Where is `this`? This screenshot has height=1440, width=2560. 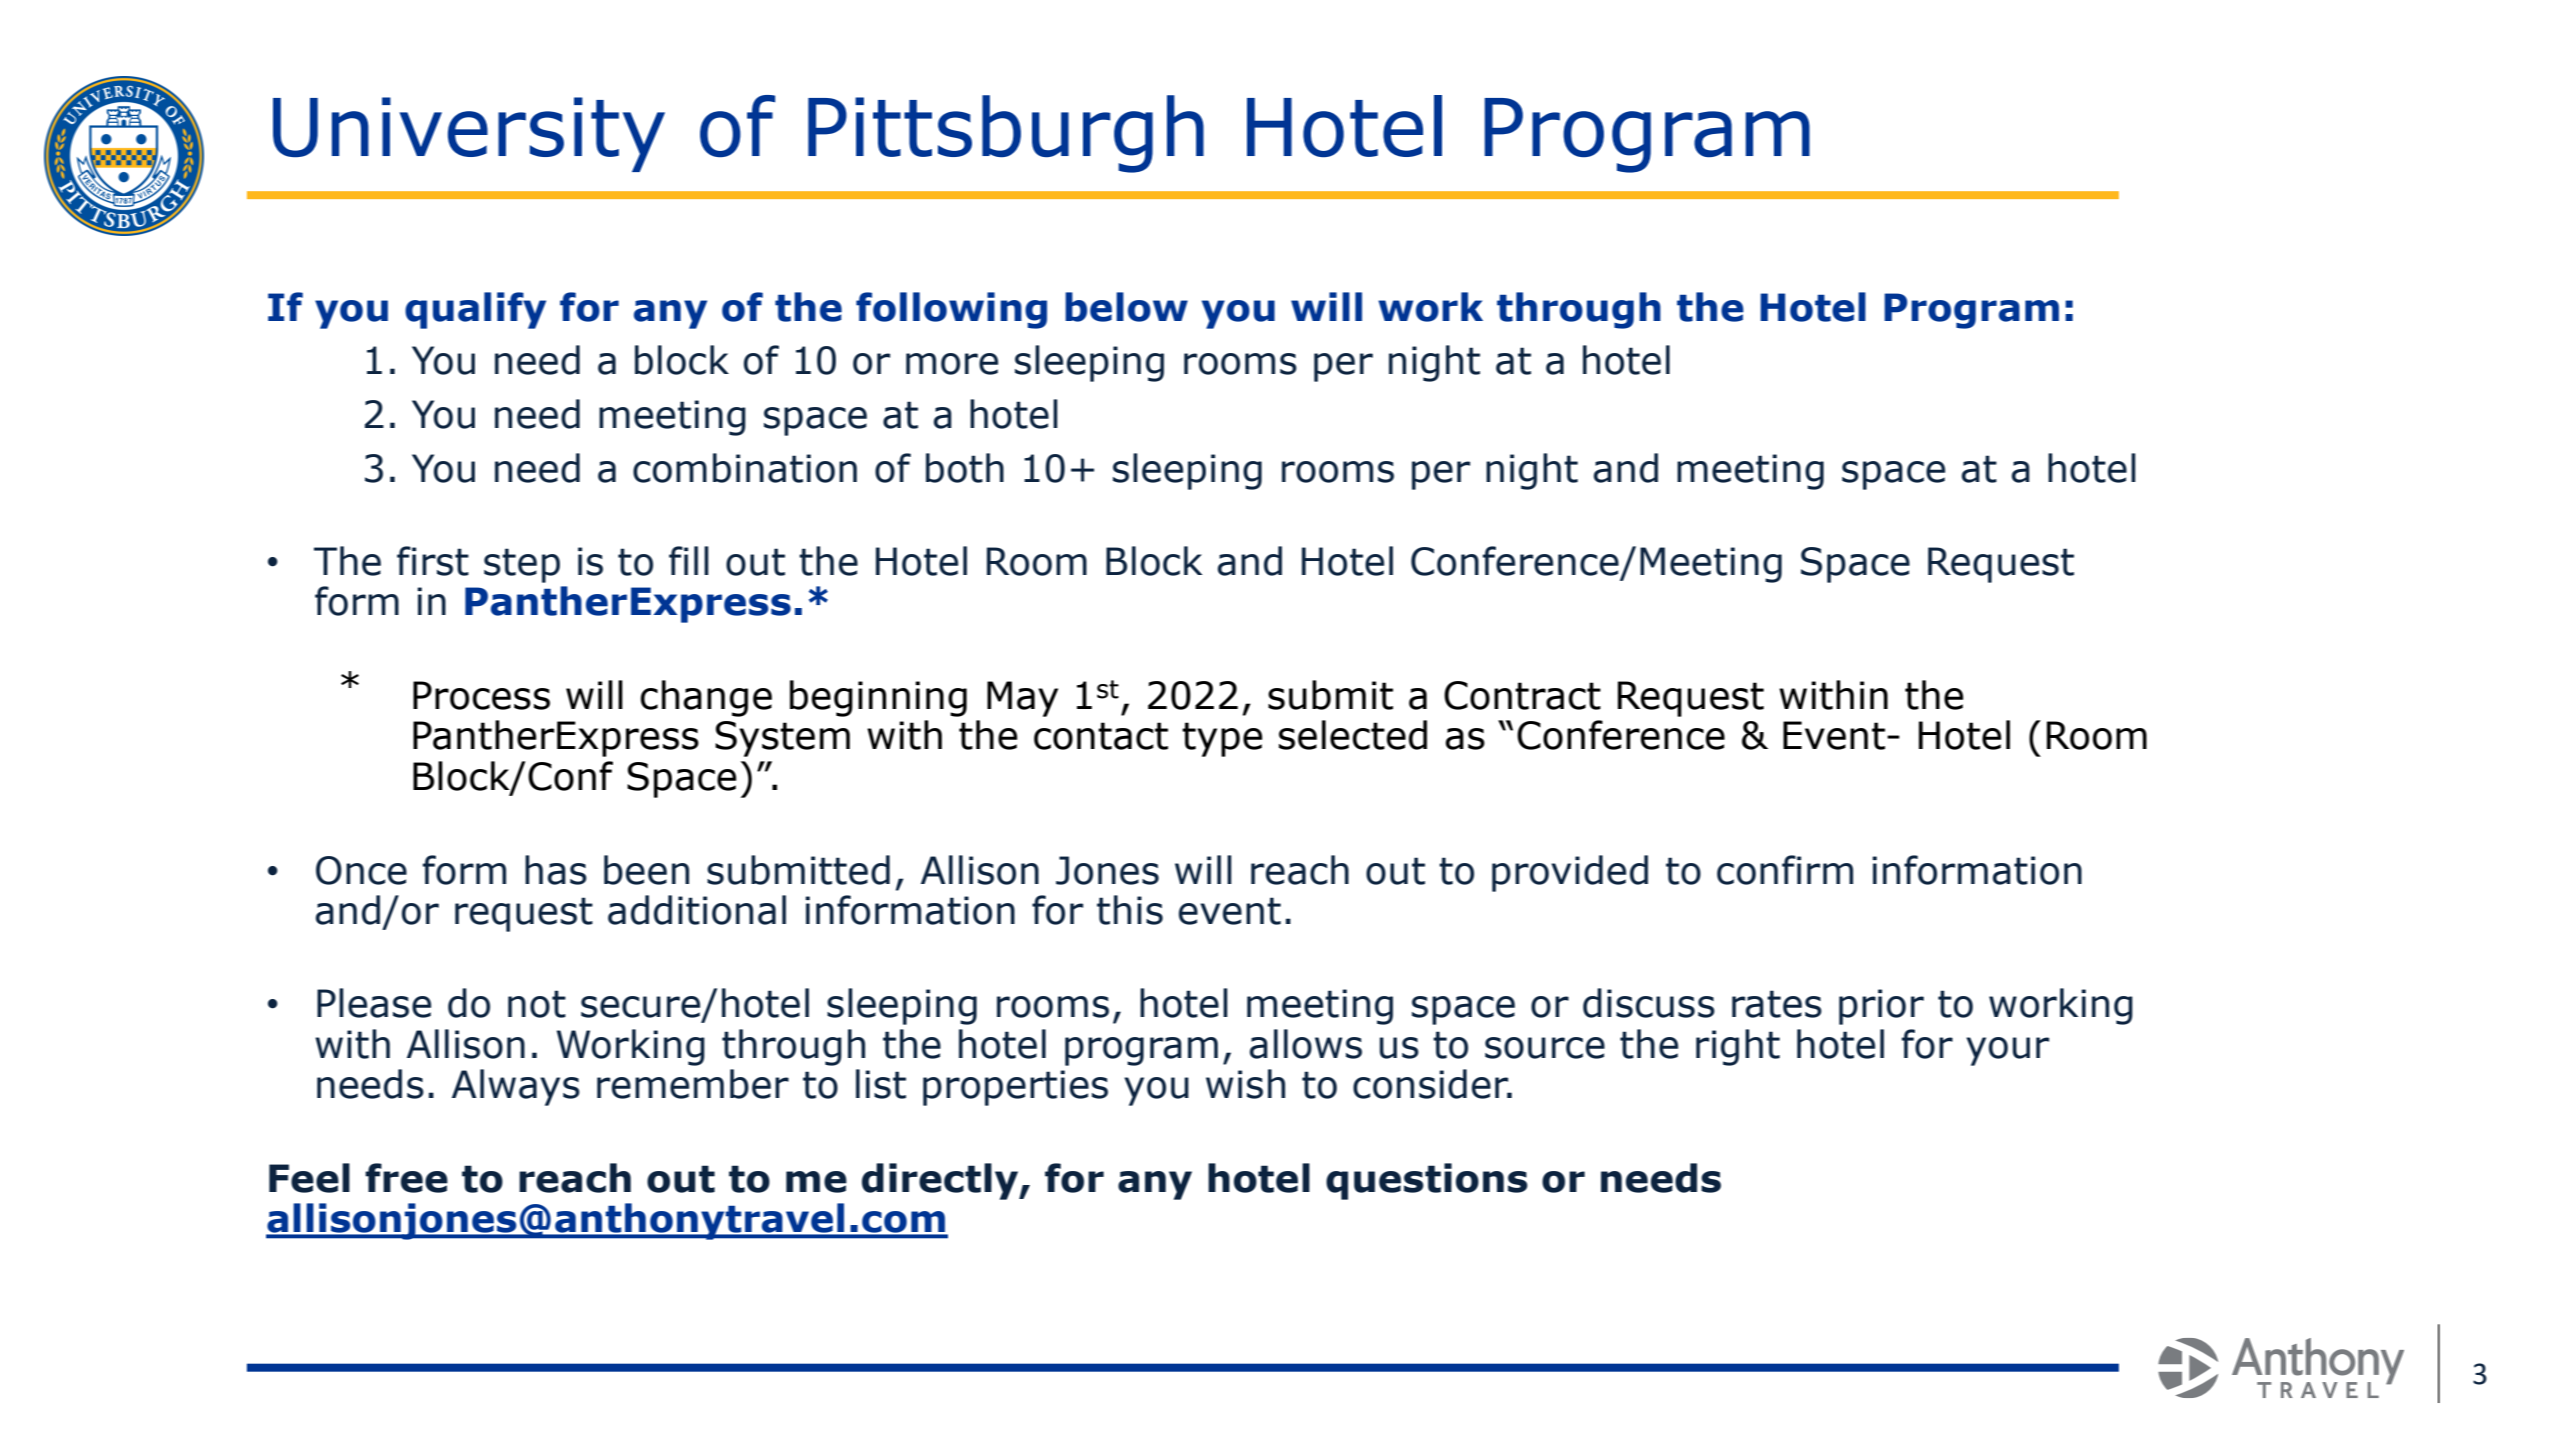
this is located at coordinates (1130, 910).
